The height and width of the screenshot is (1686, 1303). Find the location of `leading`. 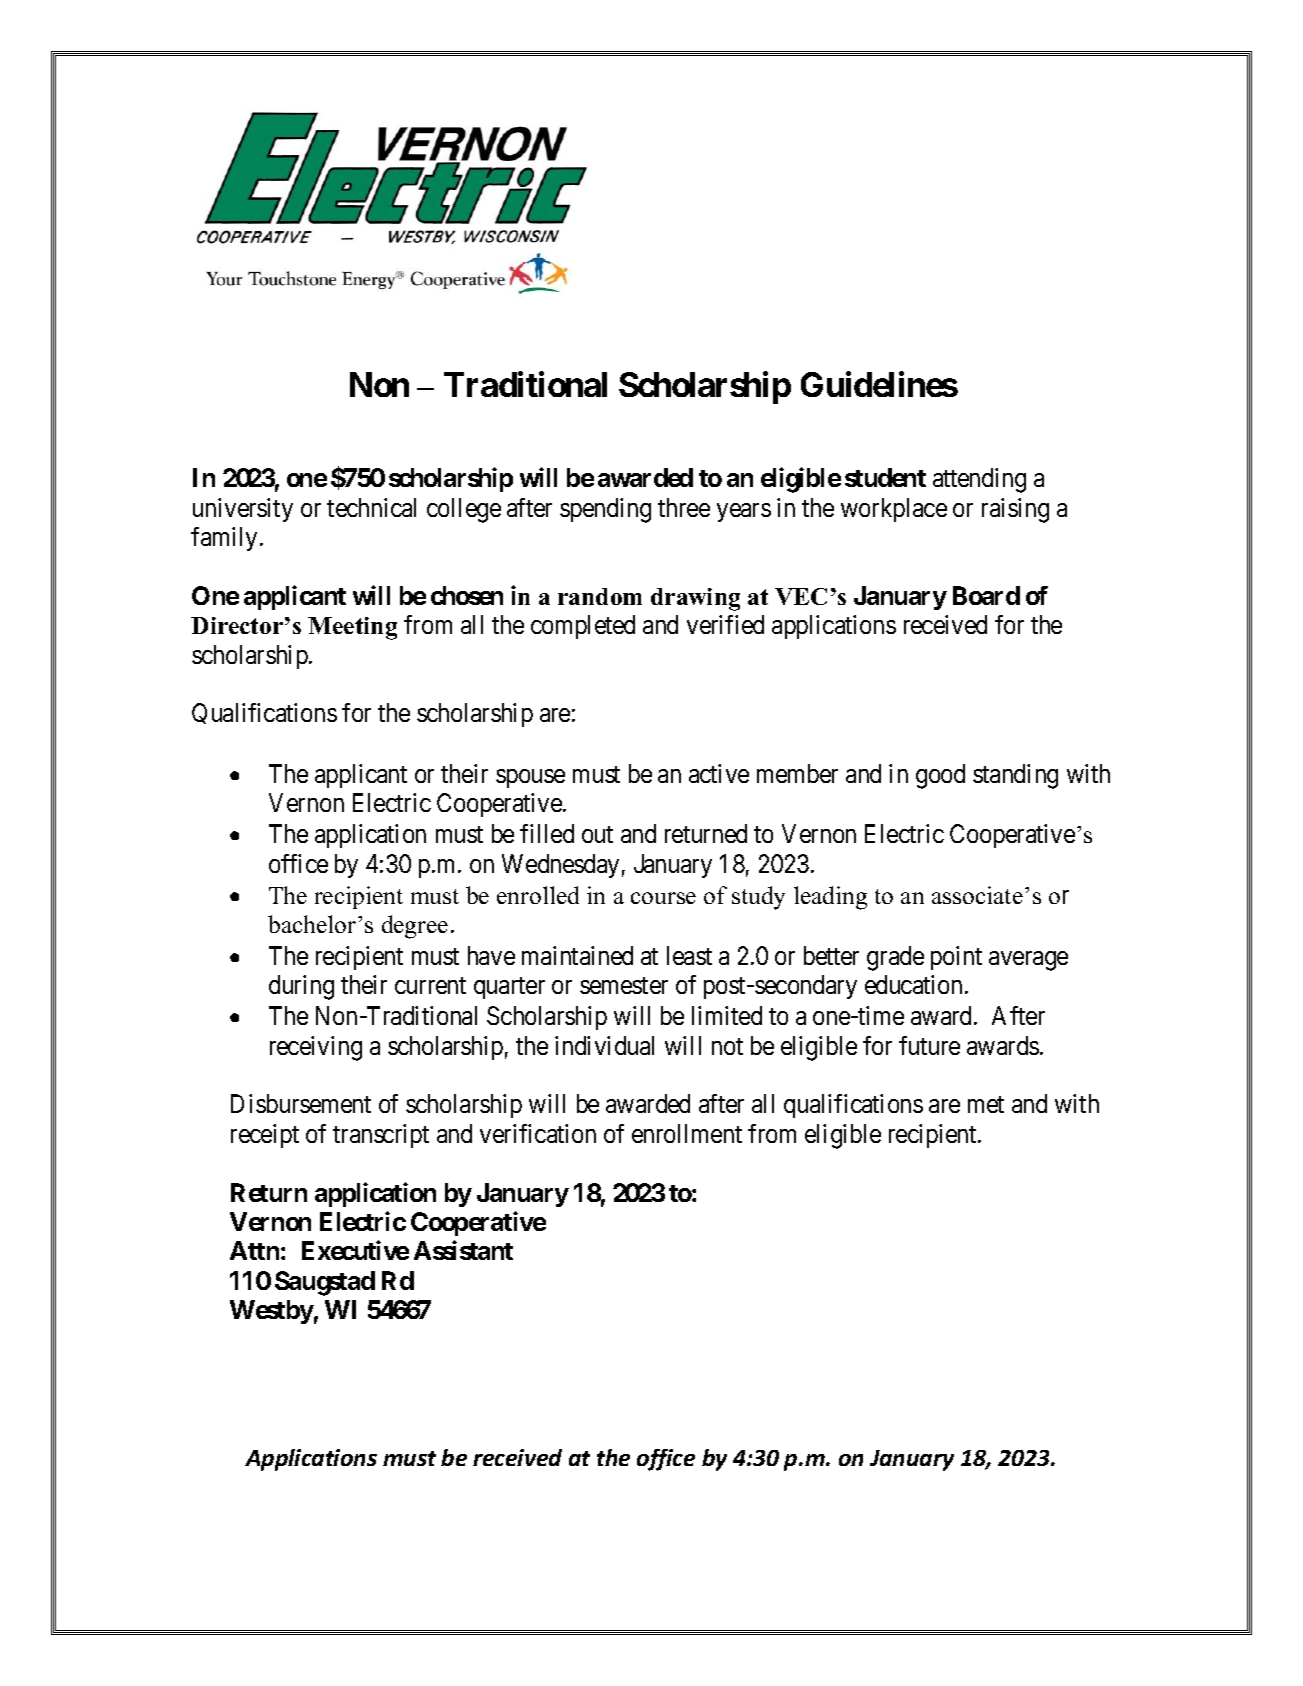

leading is located at coordinates (830, 898).
